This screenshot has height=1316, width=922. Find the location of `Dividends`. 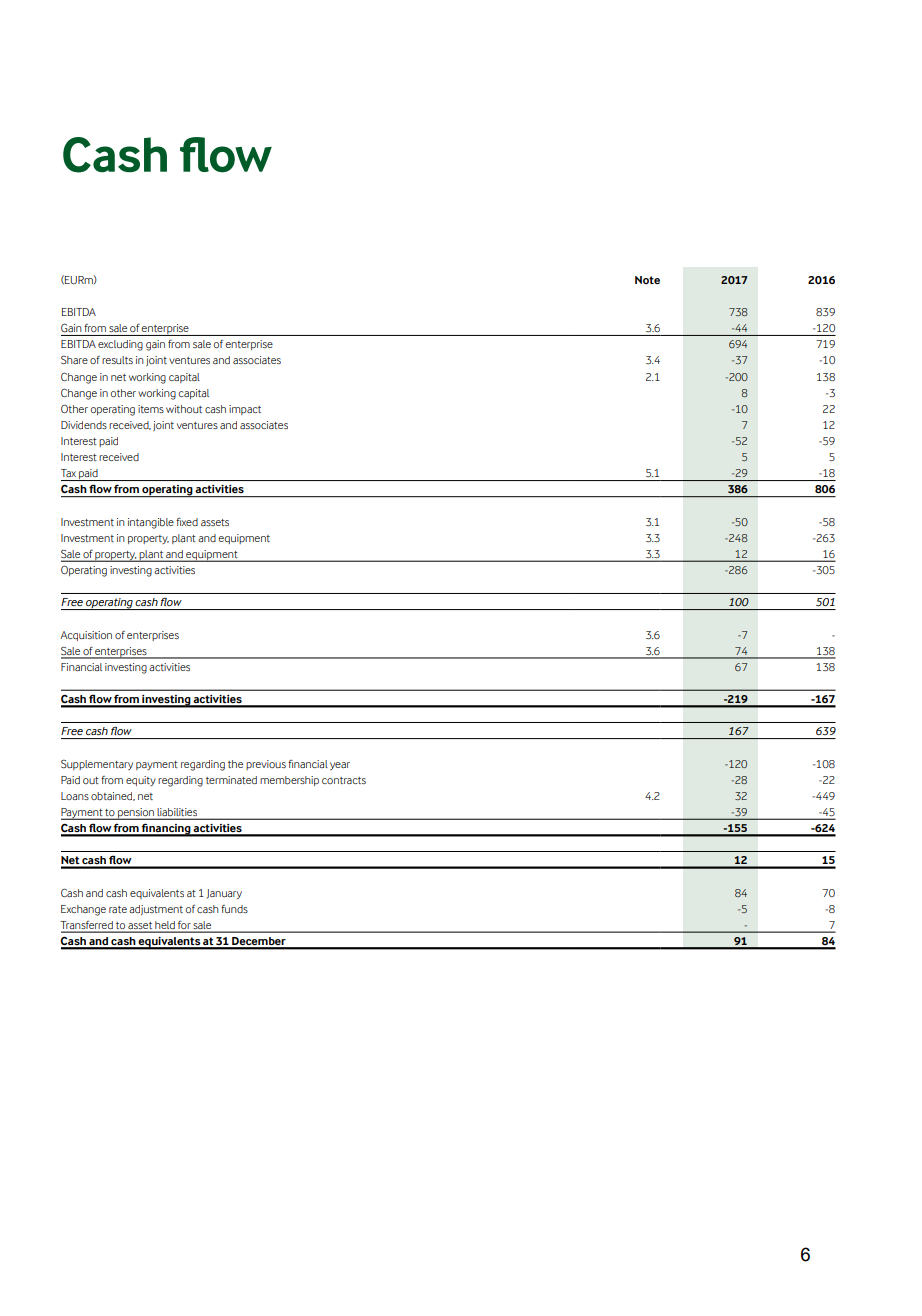

Dividends is located at coordinates (84, 425).
